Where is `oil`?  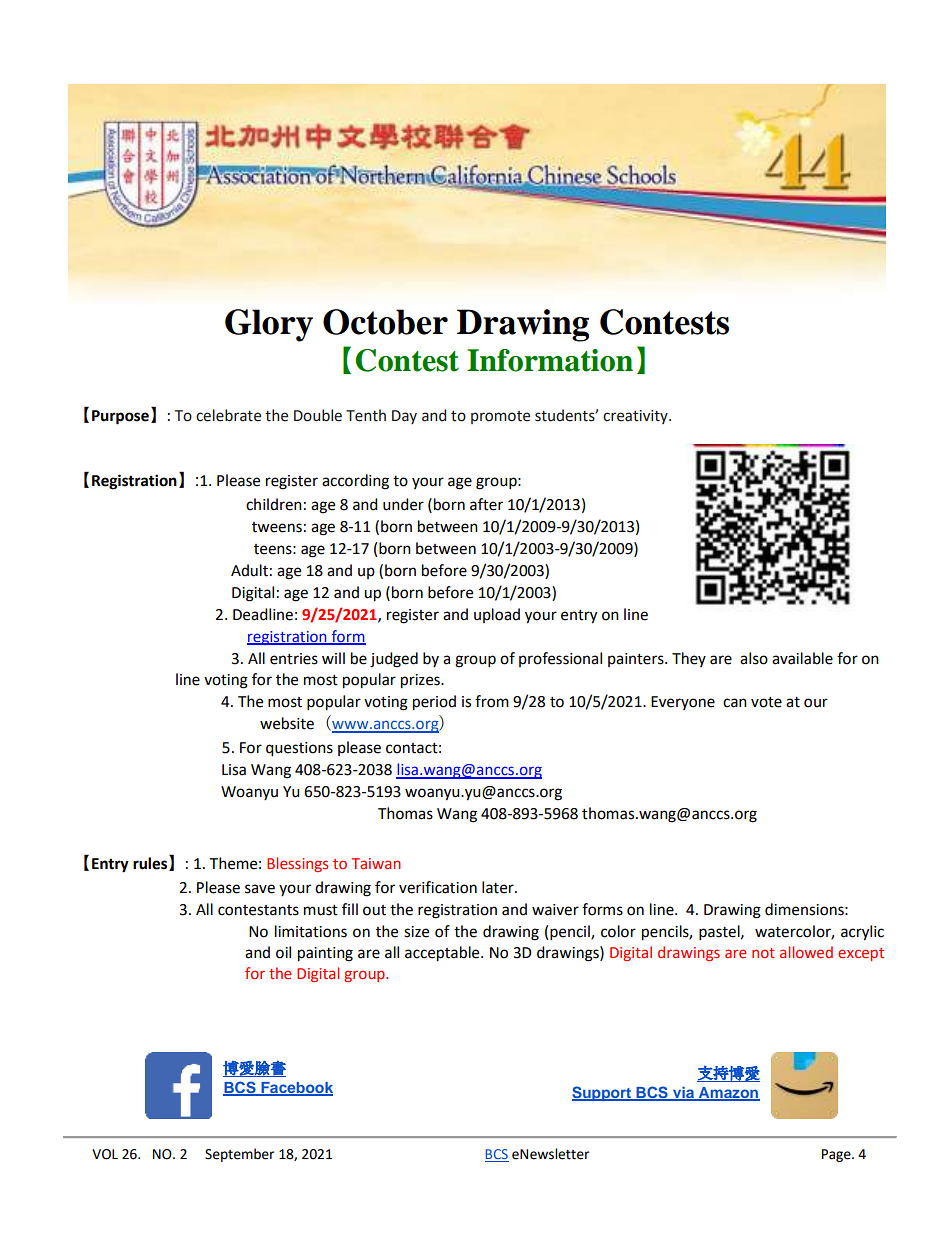 oil is located at coordinates (283, 952).
